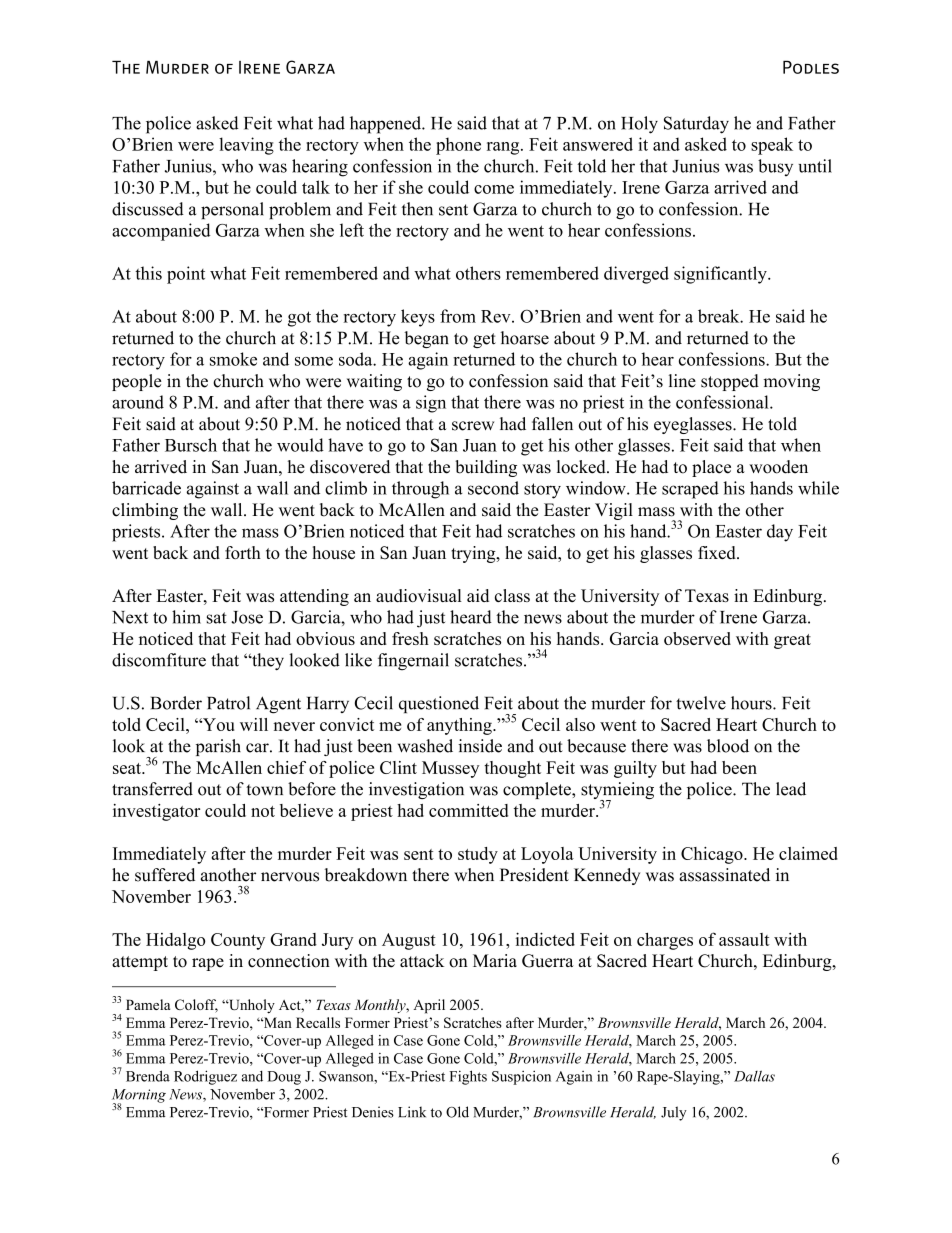 This document has width=952, height=1233. What do you see at coordinates (218, 747) in the document?
I see `parish` at bounding box center [218, 747].
